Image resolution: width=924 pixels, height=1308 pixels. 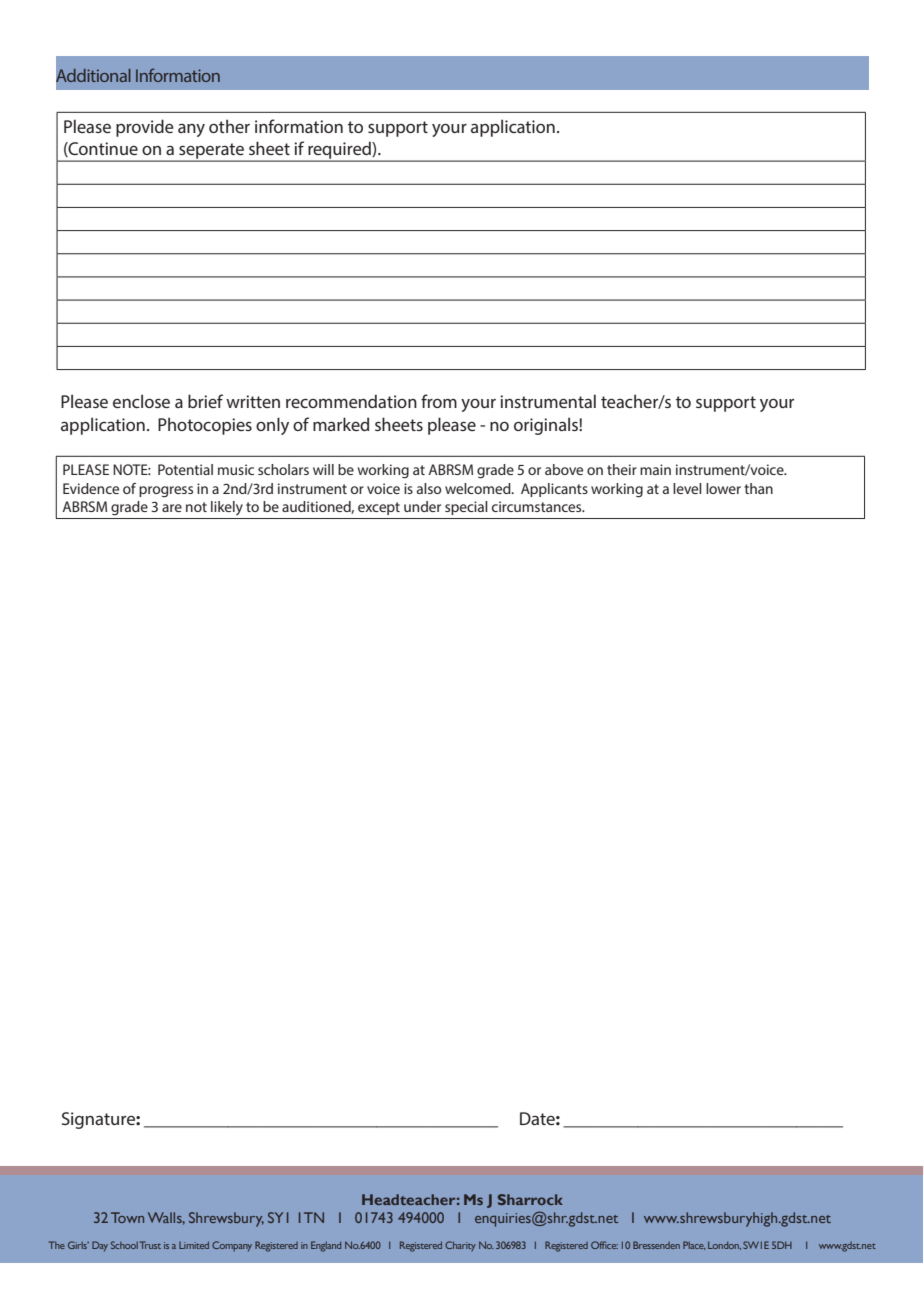 What do you see at coordinates (538, 506) in the document?
I see `circumstances` at bounding box center [538, 506].
